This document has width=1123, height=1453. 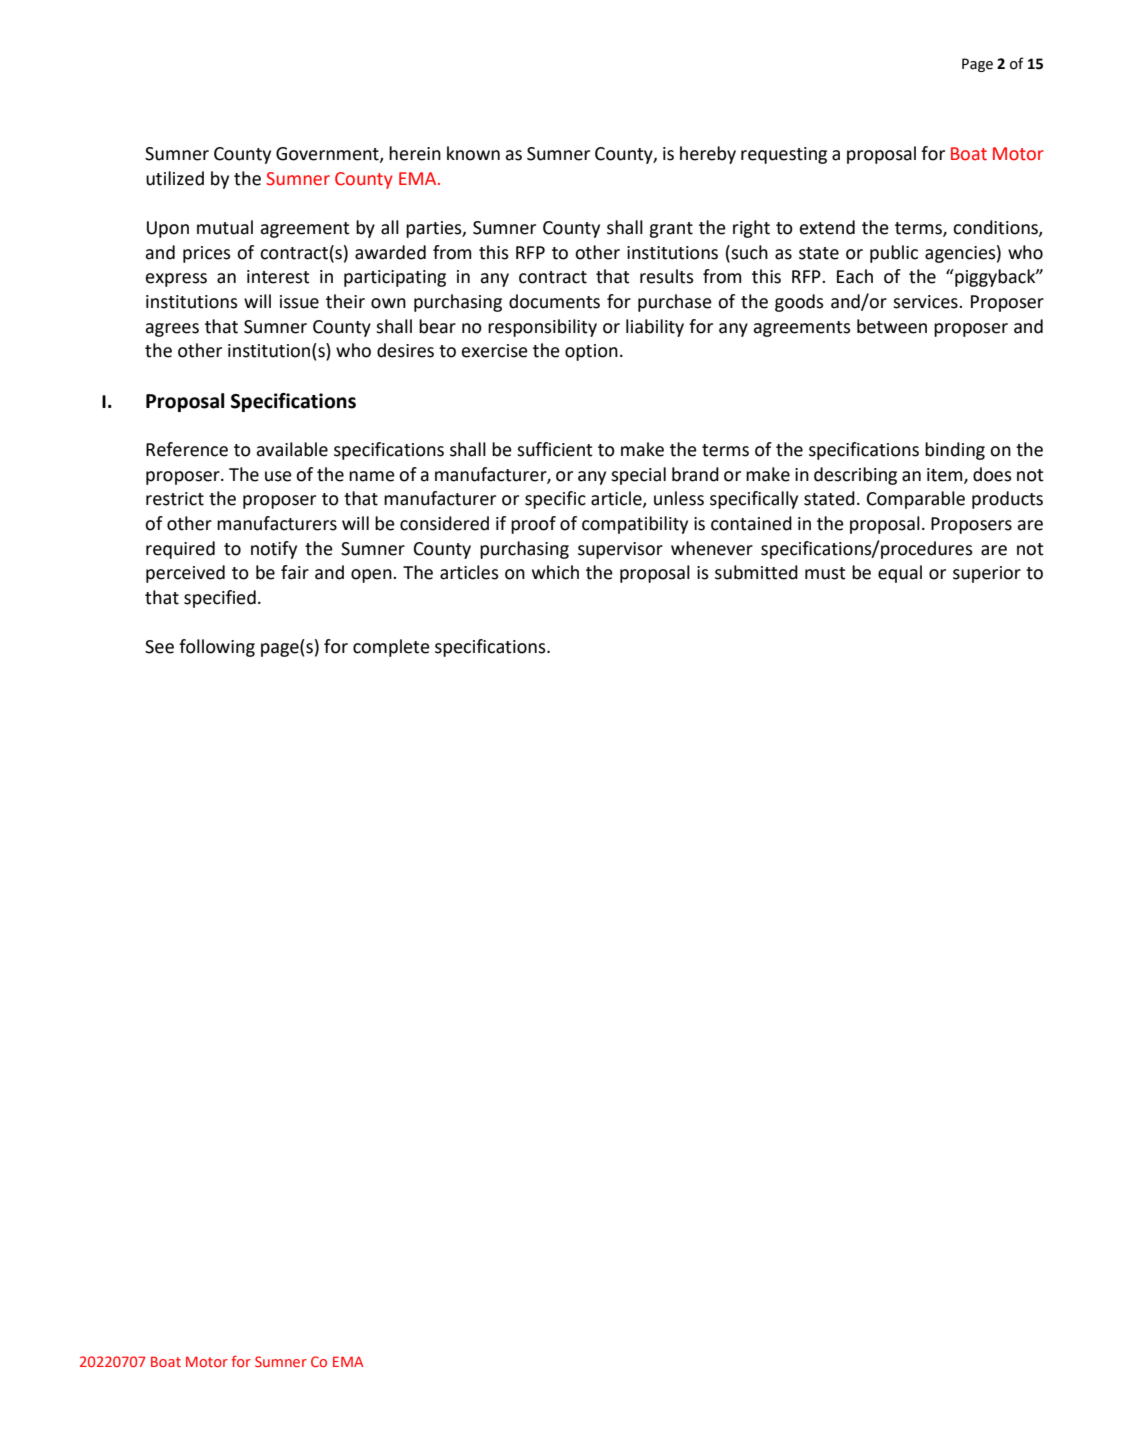 I want to click on requesting, so click(x=784, y=155).
